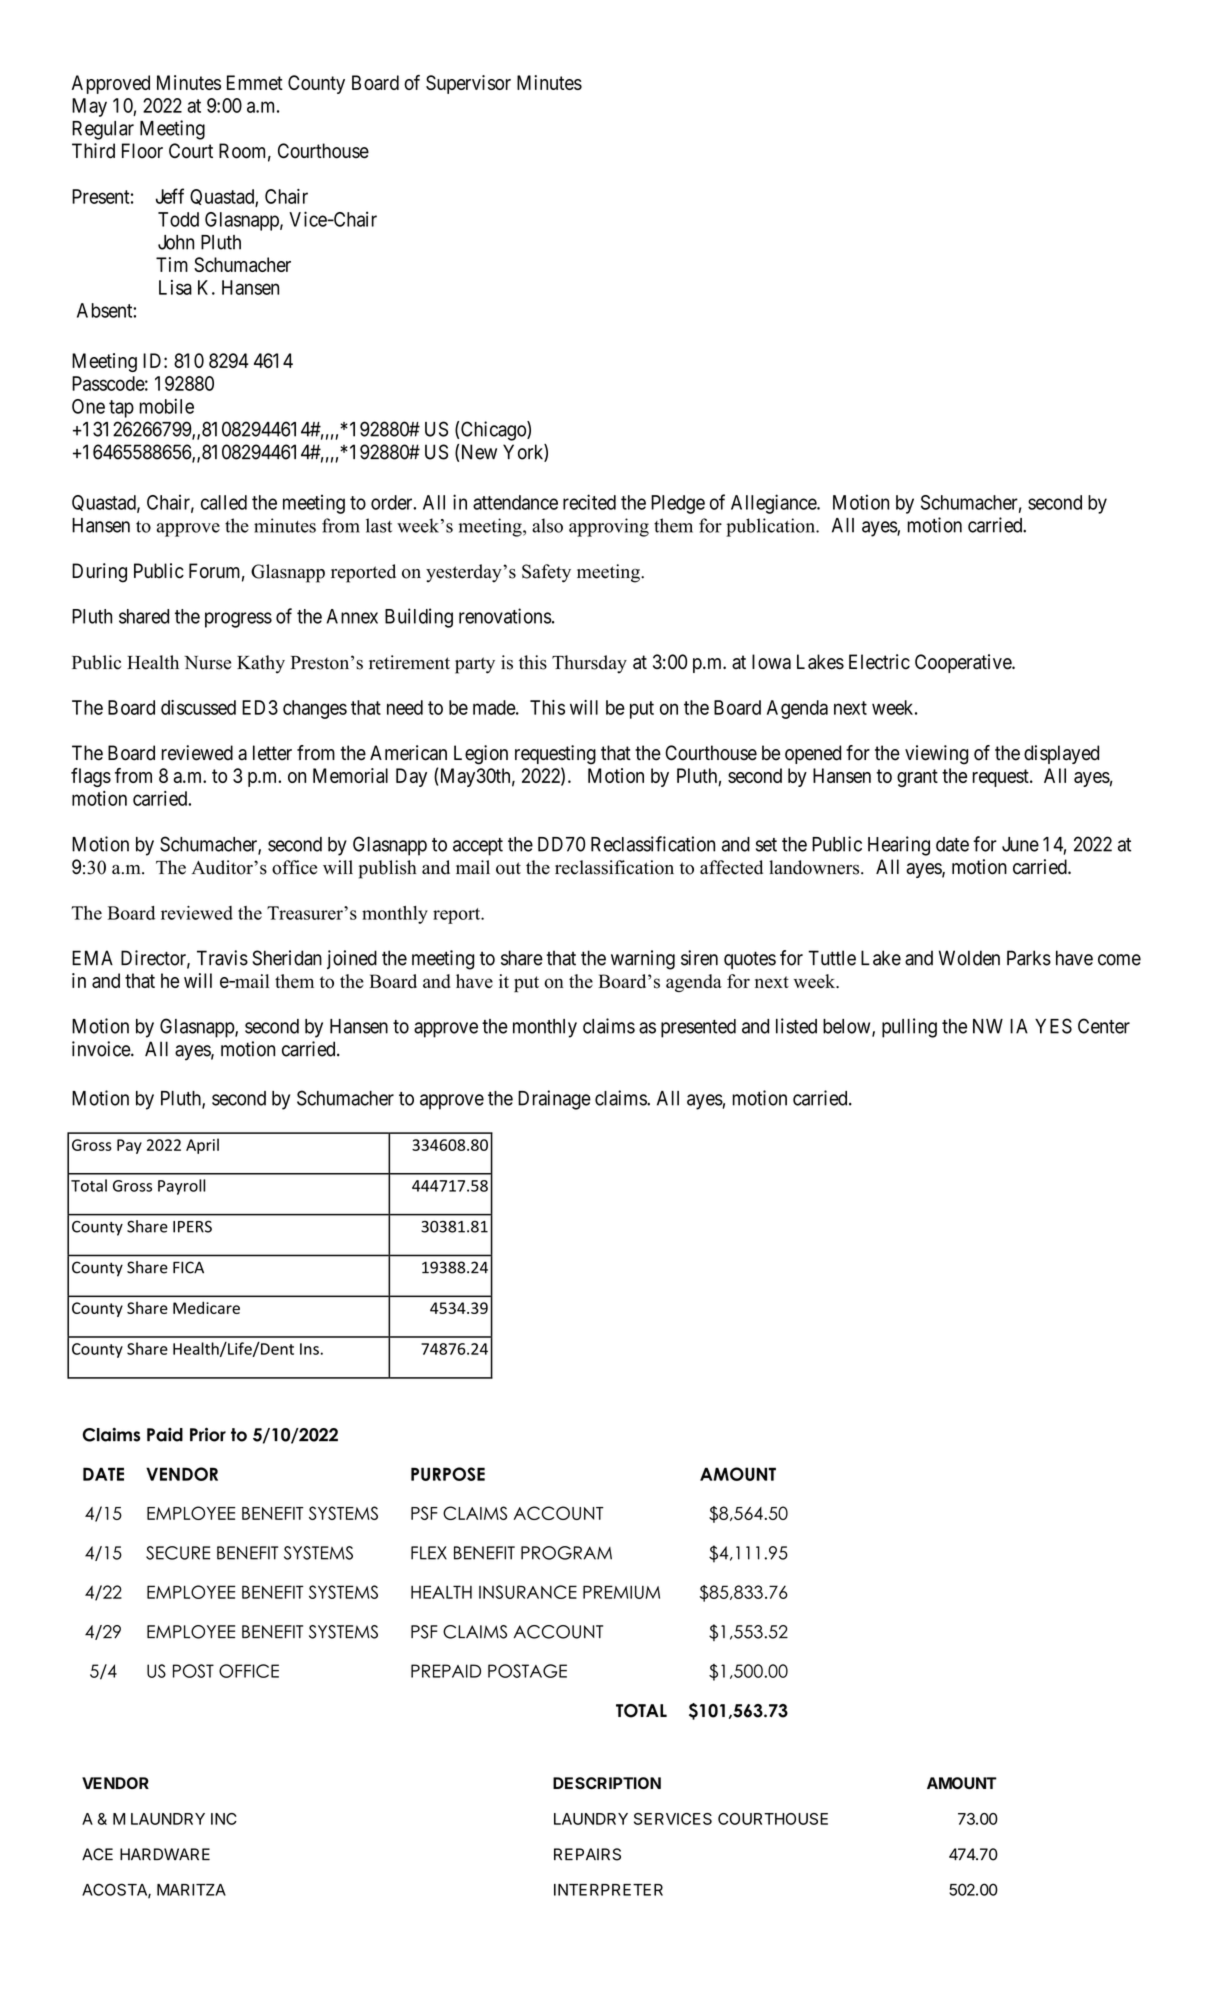 This screenshot has height=1996, width=1212. I want to click on PROGRAM, so click(566, 1553).
